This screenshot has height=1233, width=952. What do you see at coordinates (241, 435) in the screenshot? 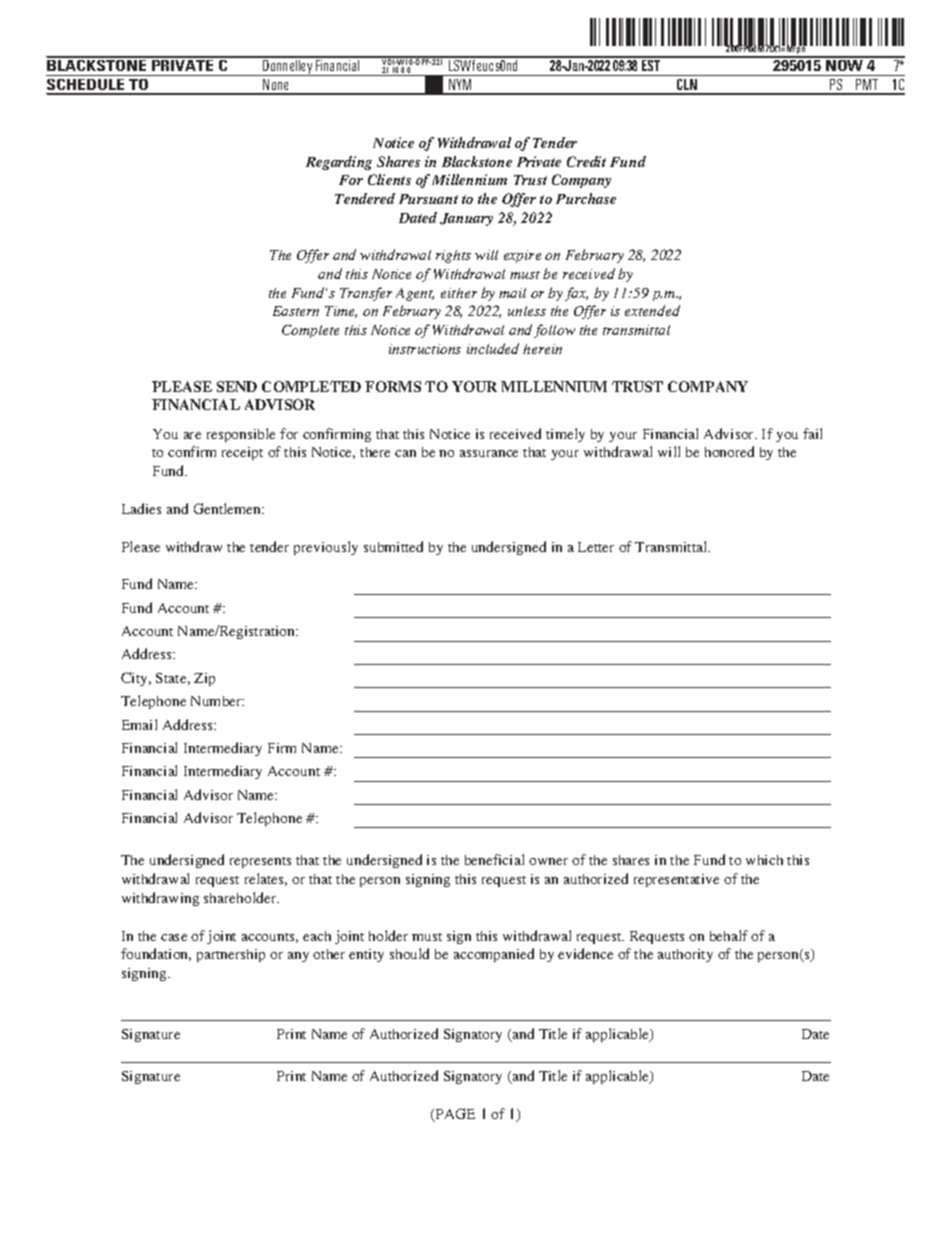
I see `responsible` at bounding box center [241, 435].
